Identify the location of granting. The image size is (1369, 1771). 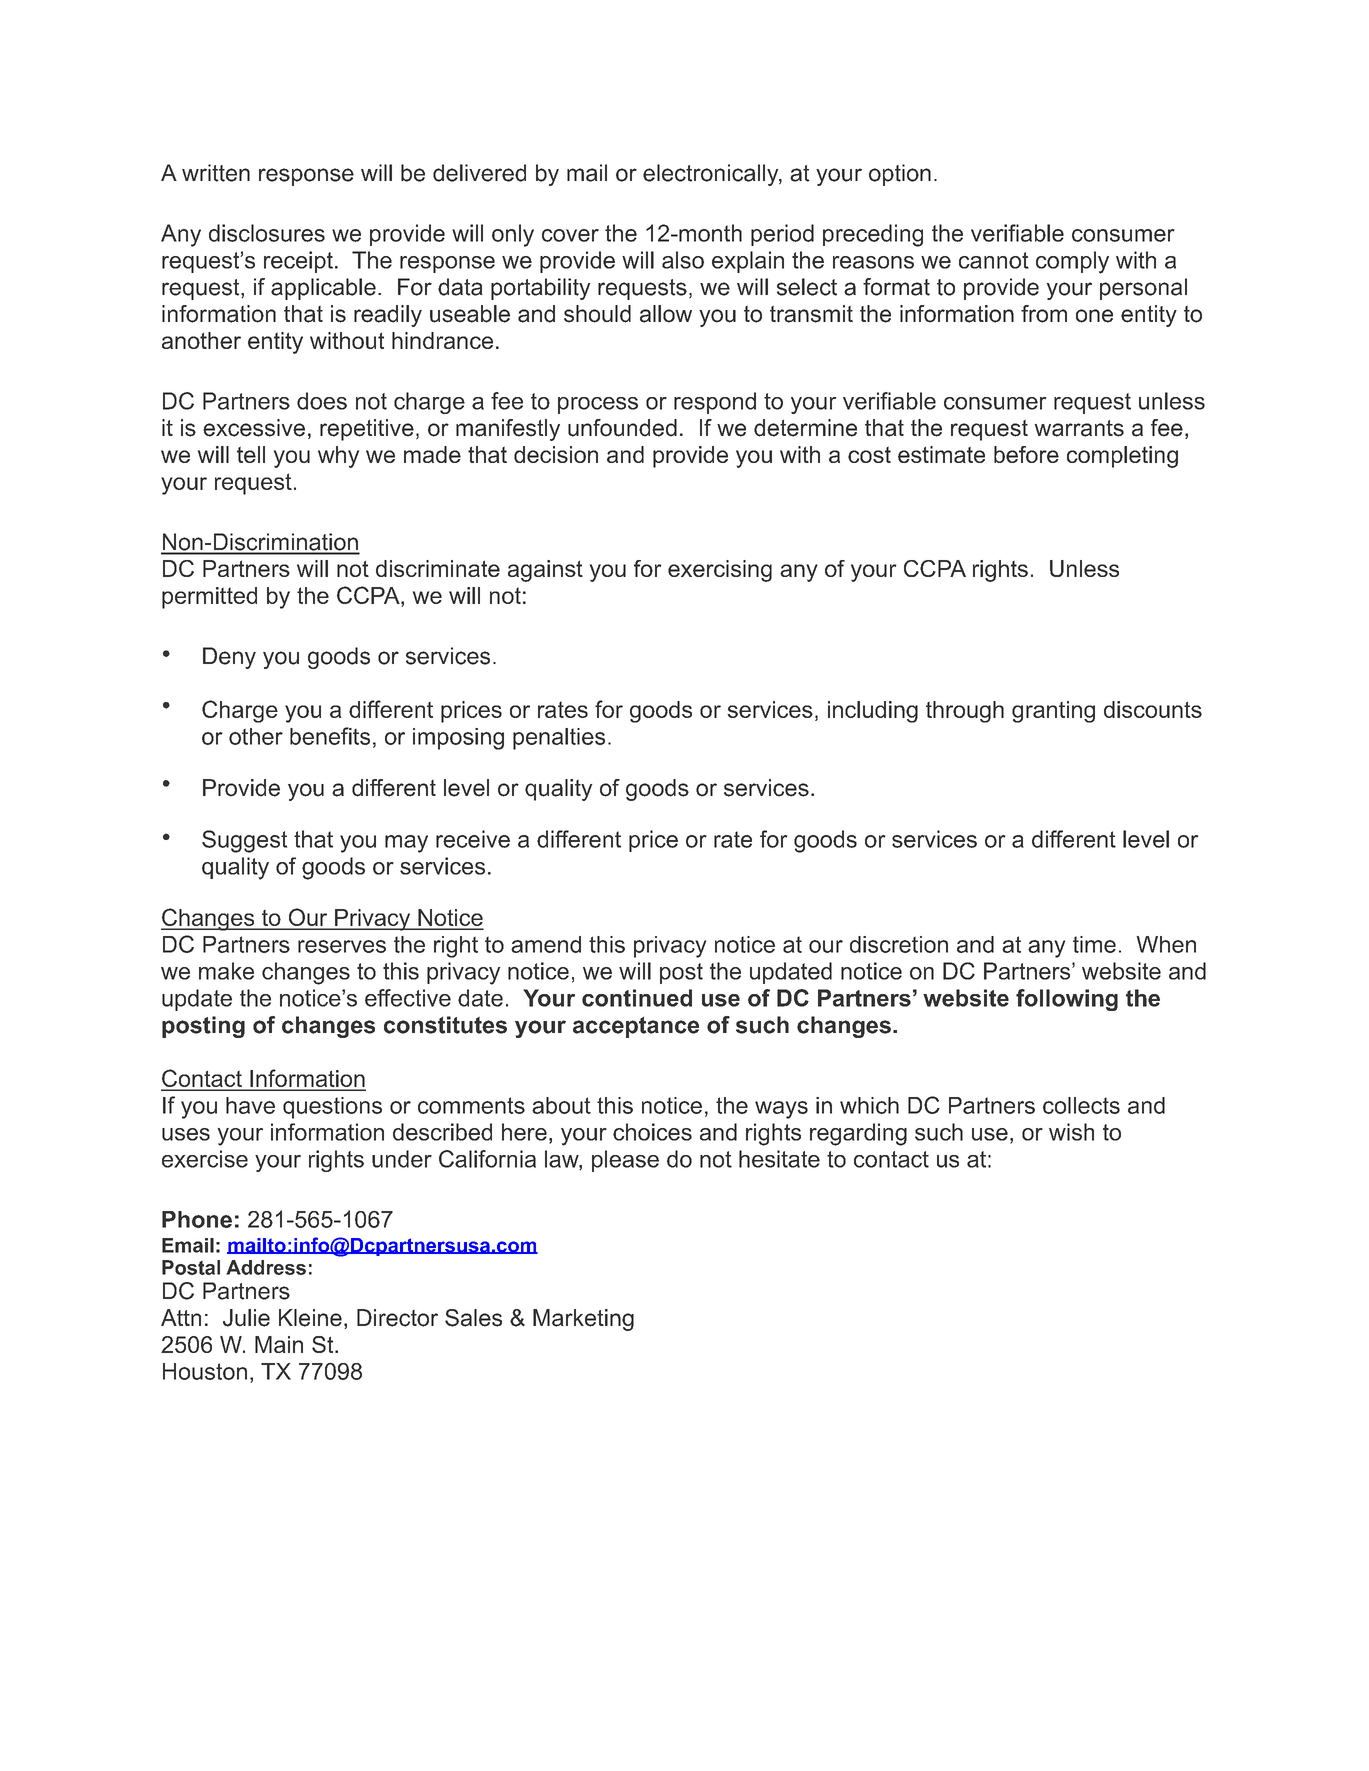
(1053, 712).
